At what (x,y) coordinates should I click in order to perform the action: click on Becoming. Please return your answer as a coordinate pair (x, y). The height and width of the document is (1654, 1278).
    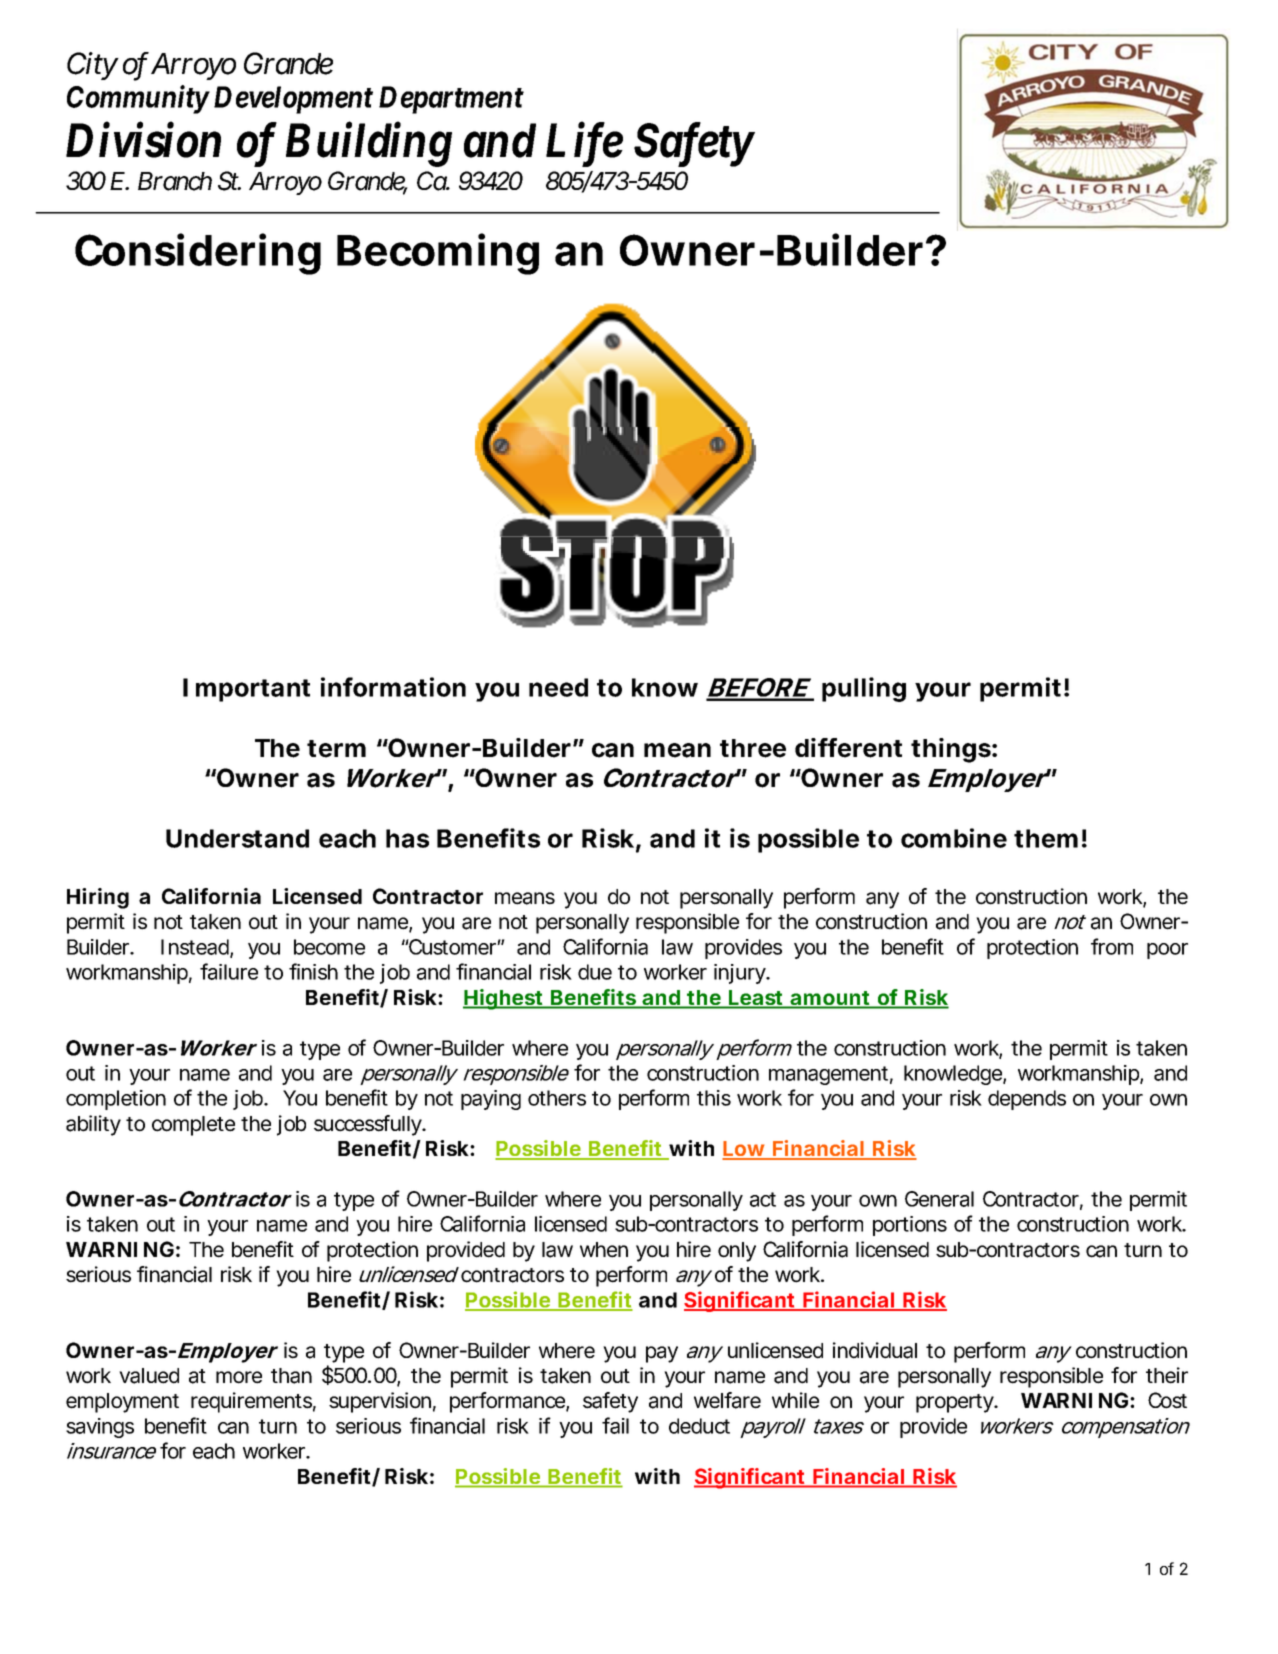
    Looking at the image, I should click on (438, 254).
